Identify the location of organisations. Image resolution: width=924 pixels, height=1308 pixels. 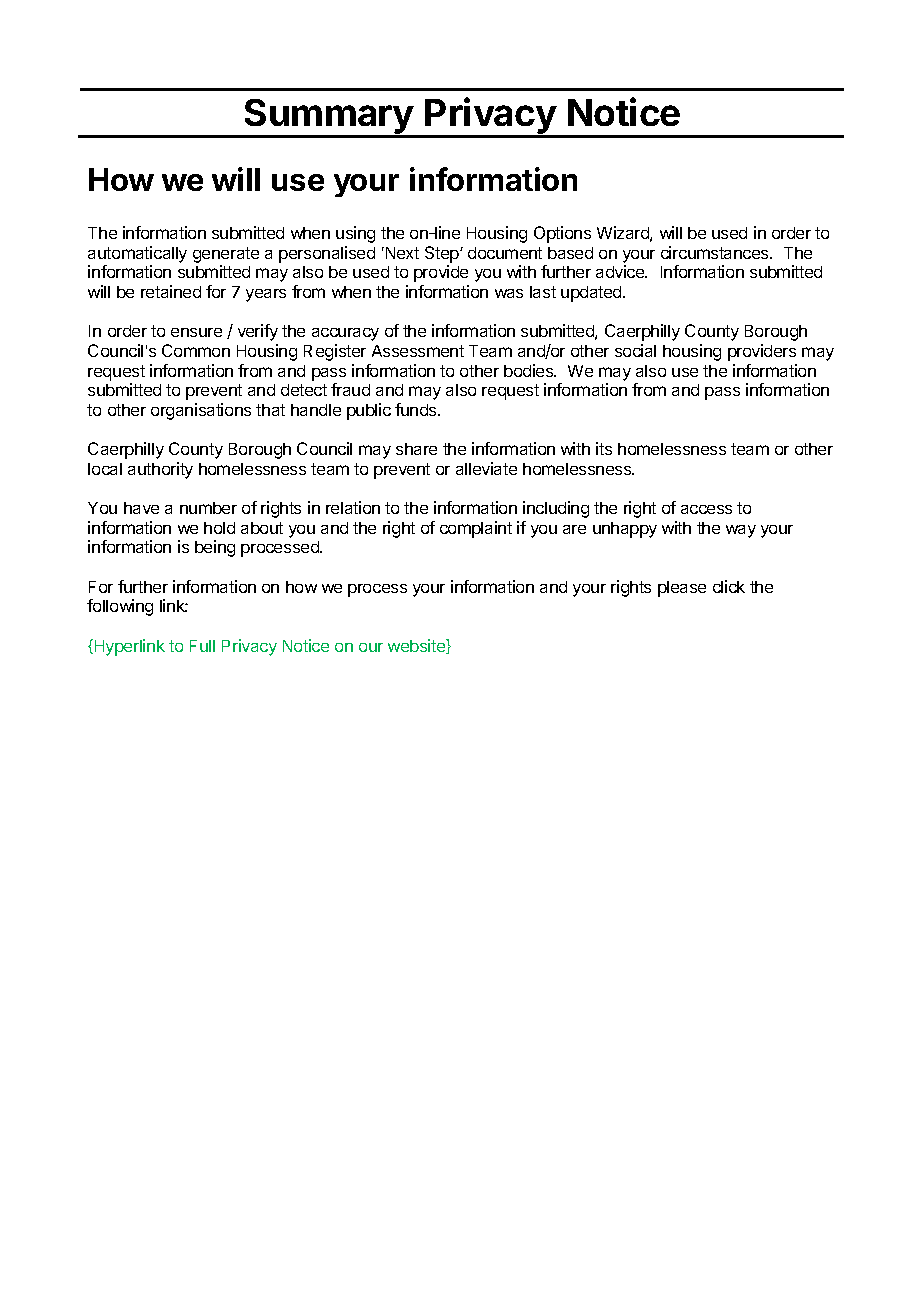
(201, 411).
